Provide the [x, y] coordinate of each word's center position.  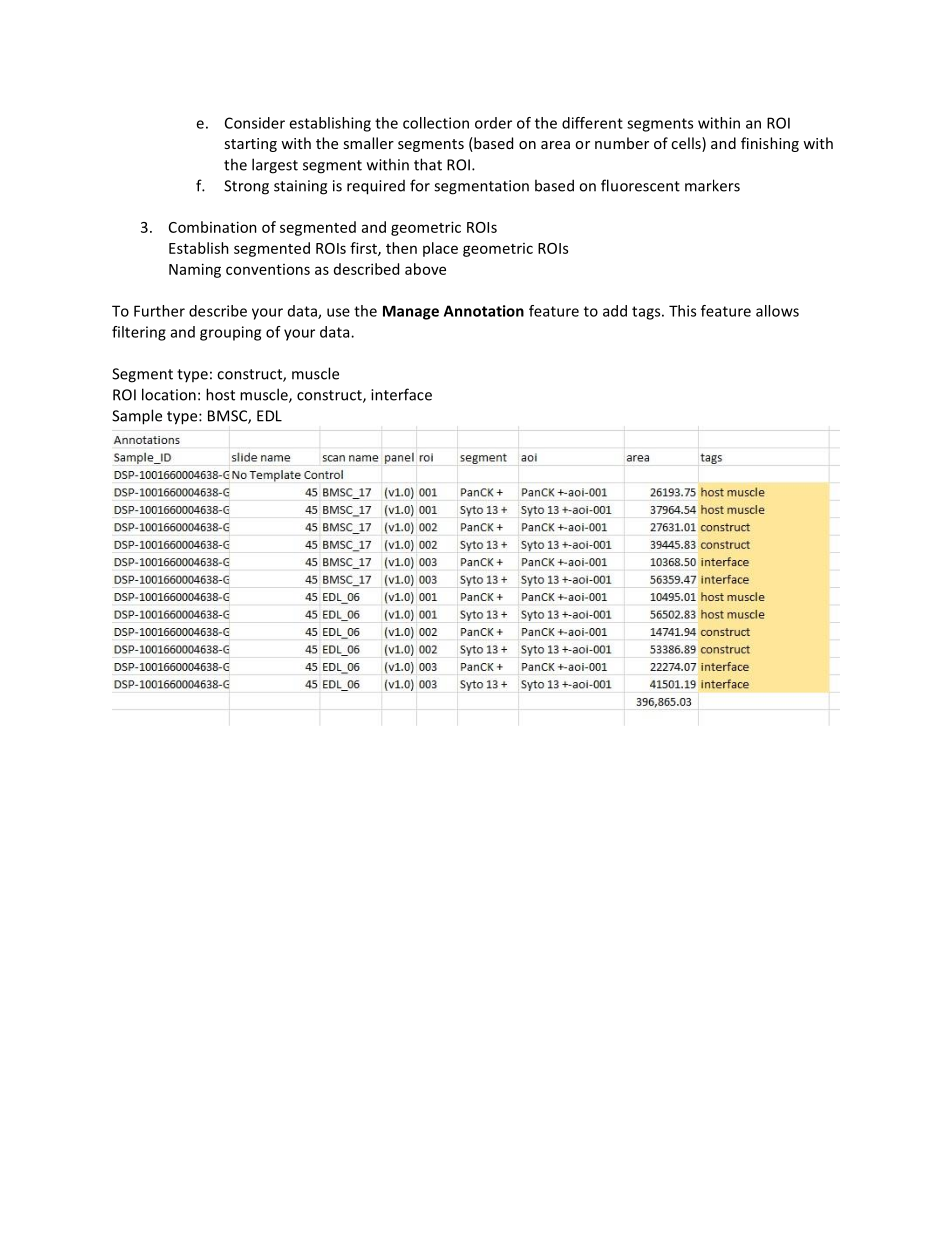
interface [401, 394]
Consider [255, 123]
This [682, 311]
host [220, 394]
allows [777, 311]
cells [687, 144]
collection [436, 123]
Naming [195, 270]
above [425, 269]
